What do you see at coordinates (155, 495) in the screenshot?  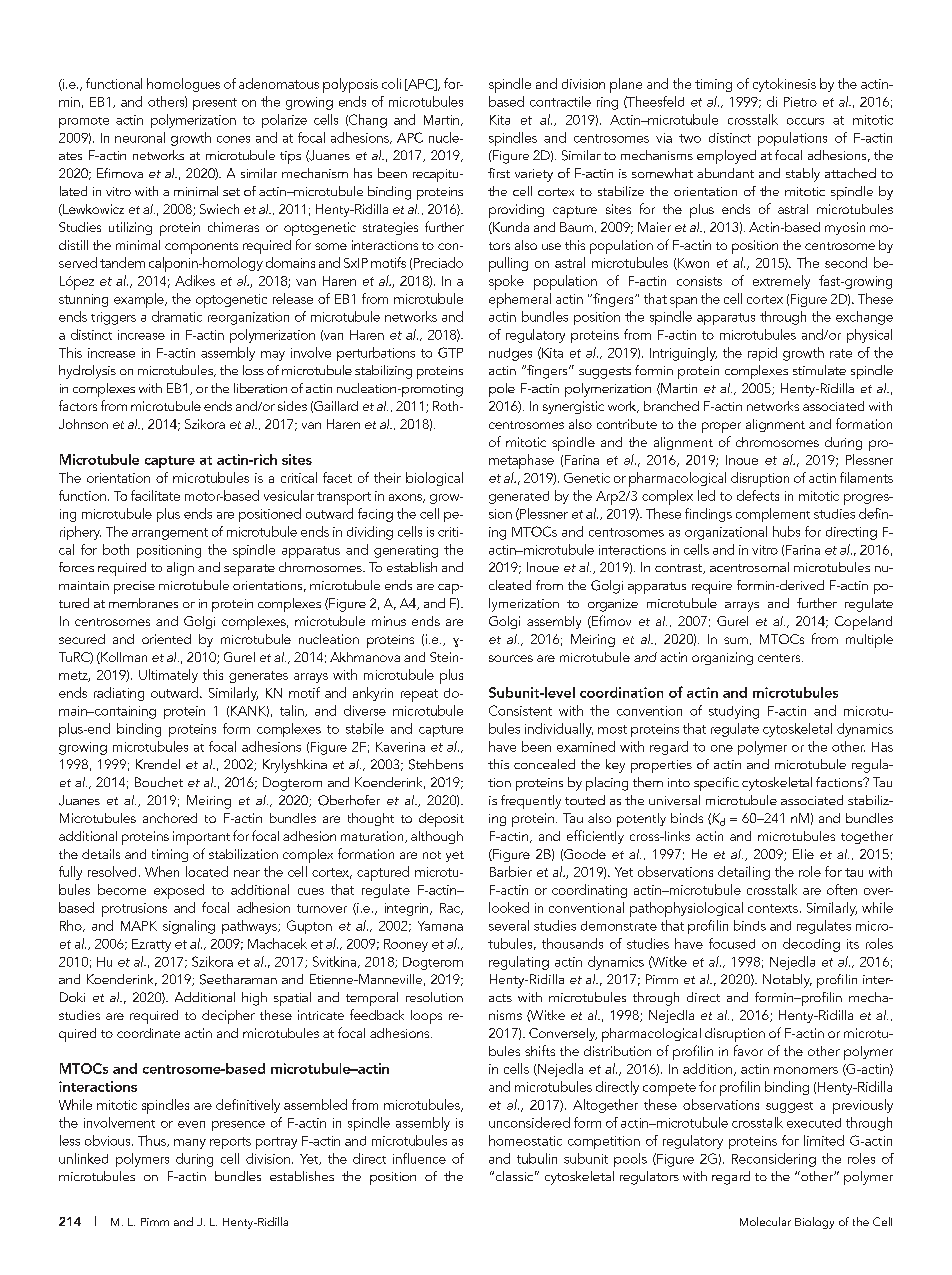 I see `facilitate` at bounding box center [155, 495].
